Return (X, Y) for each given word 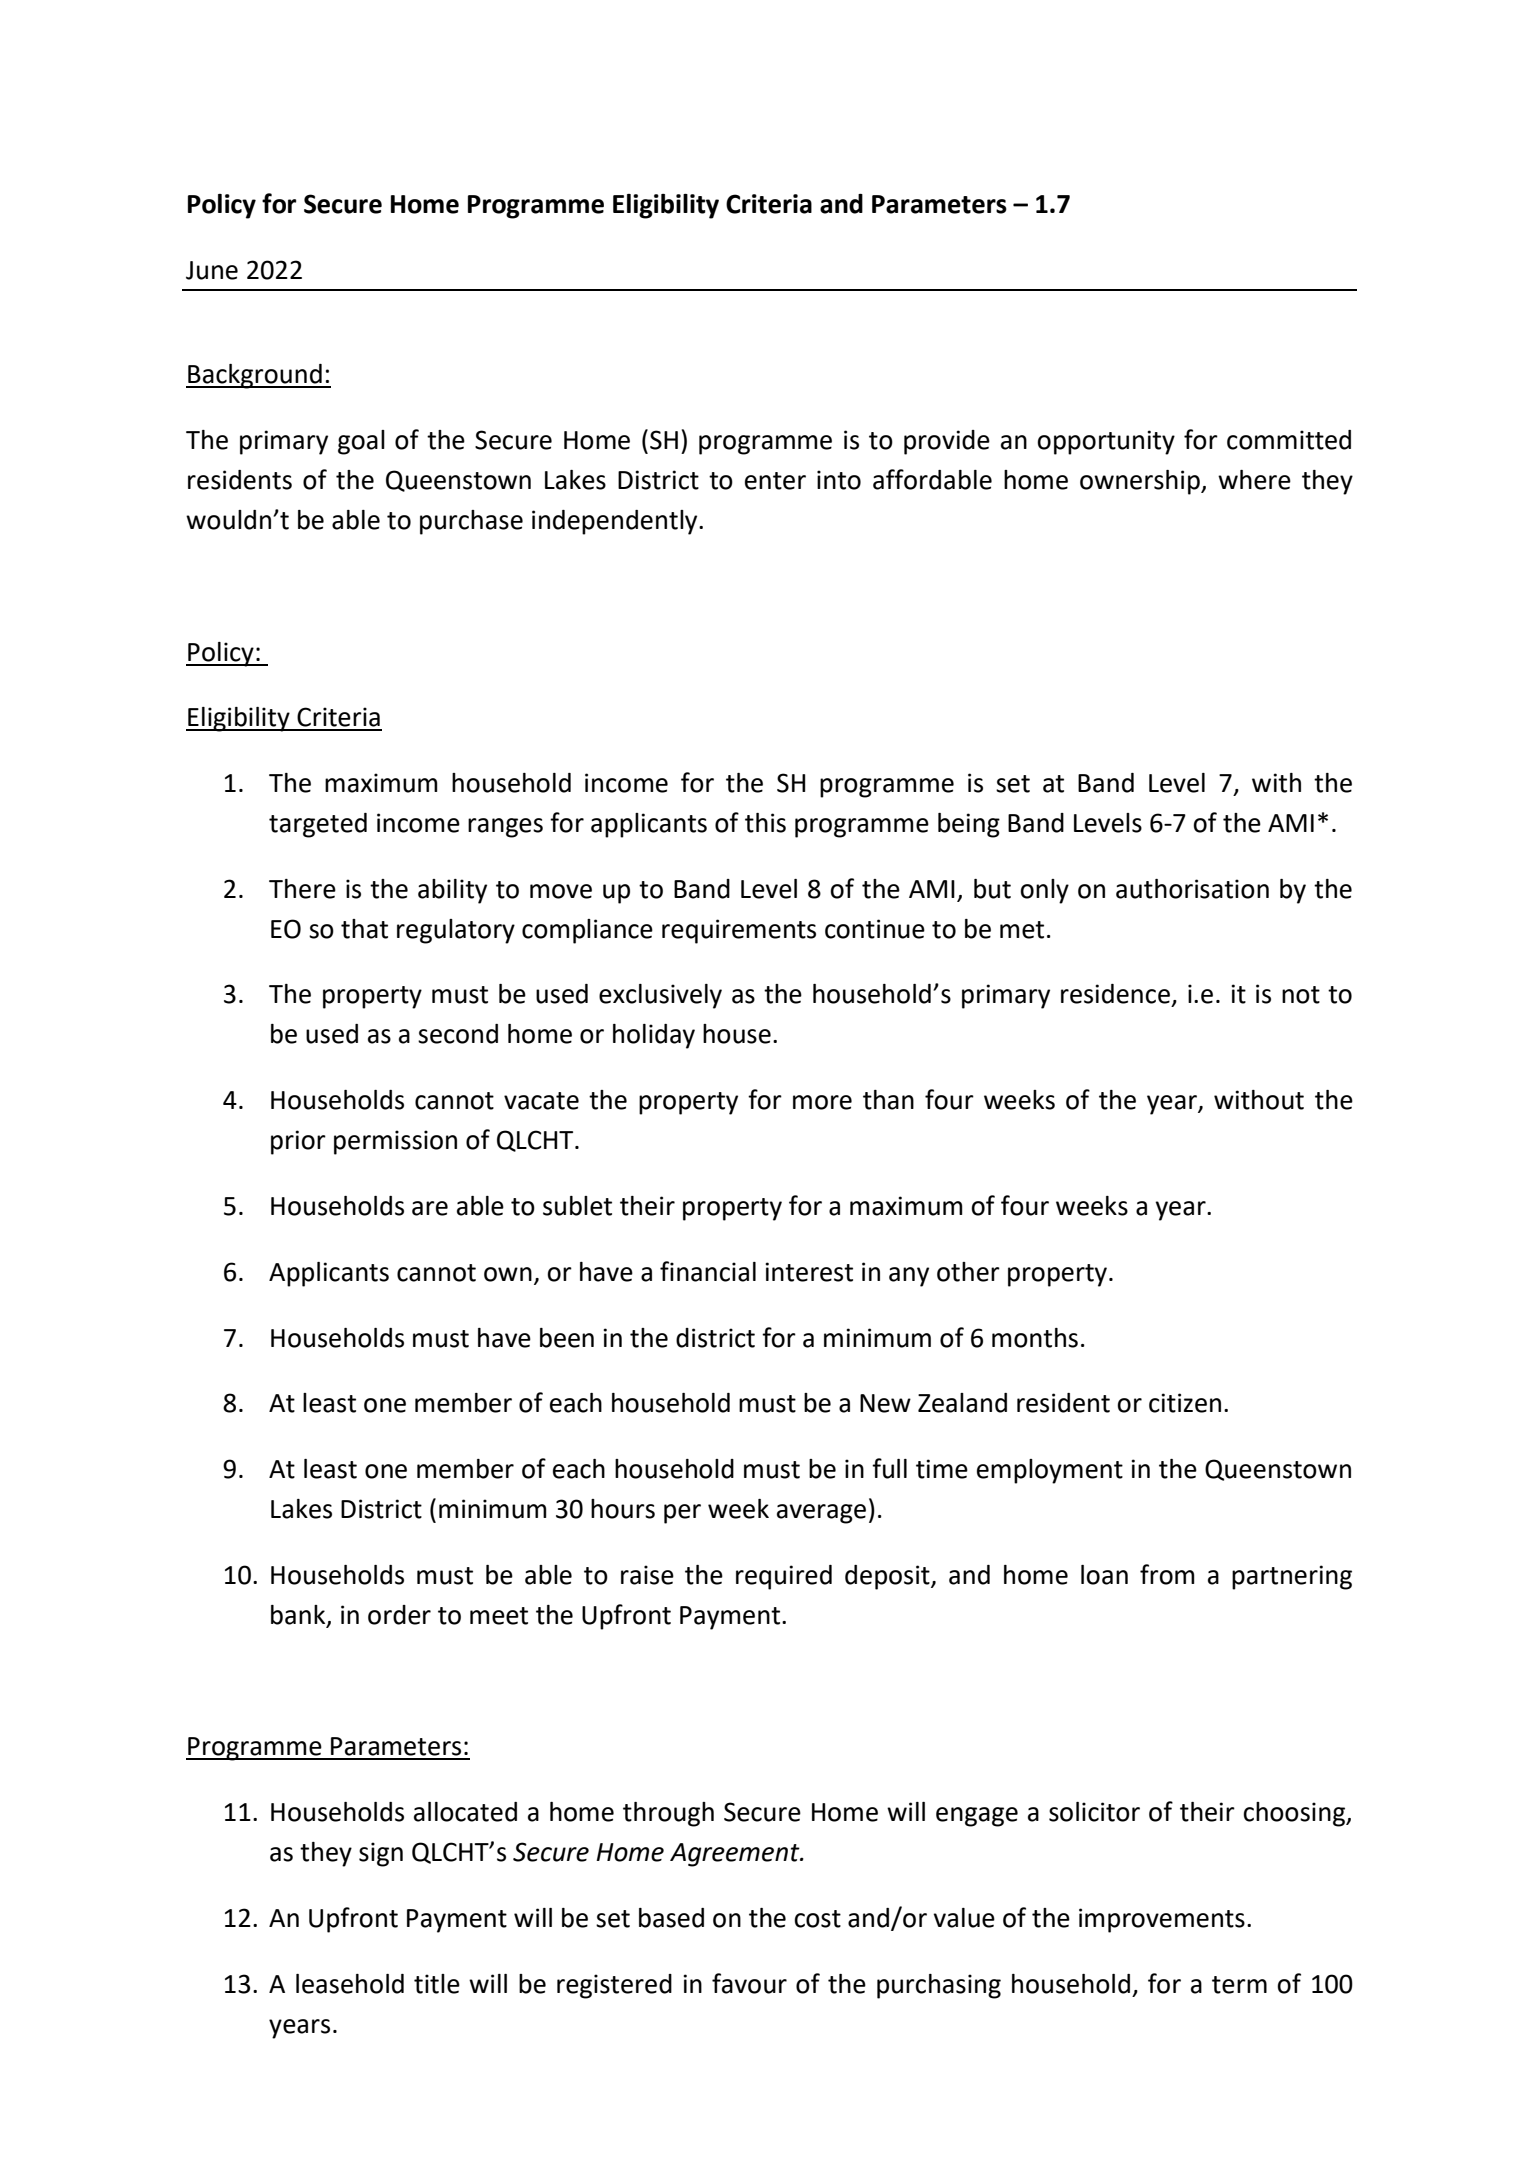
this (765, 823)
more (822, 1102)
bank (299, 1615)
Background (255, 376)
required (784, 1577)
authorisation (1192, 889)
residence (1115, 994)
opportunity (1106, 442)
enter (775, 481)
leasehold (350, 1984)
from (1167, 1574)
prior (298, 1142)
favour (749, 1983)
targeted (318, 825)
